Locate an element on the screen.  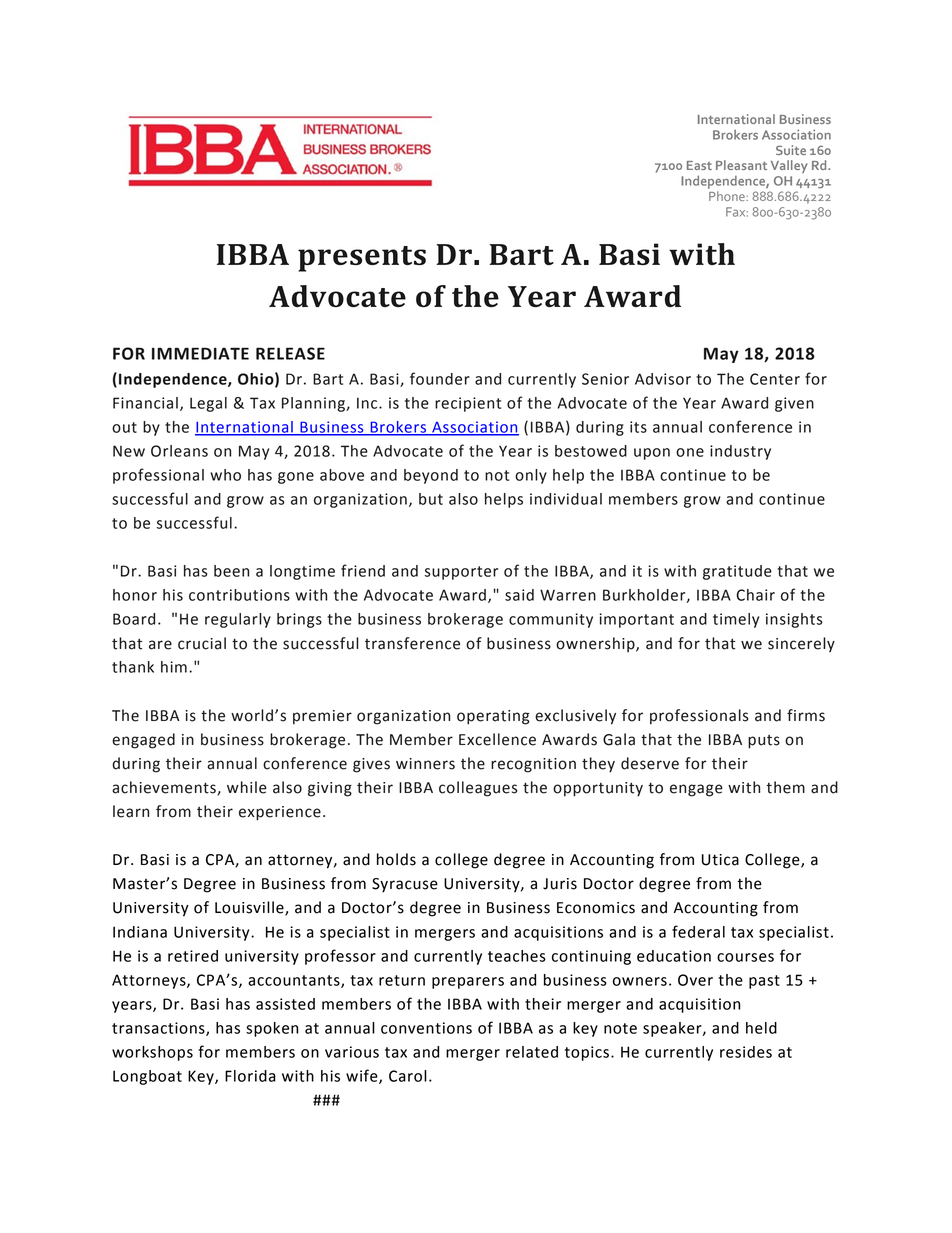
conventions is located at coordinates (426, 1028).
